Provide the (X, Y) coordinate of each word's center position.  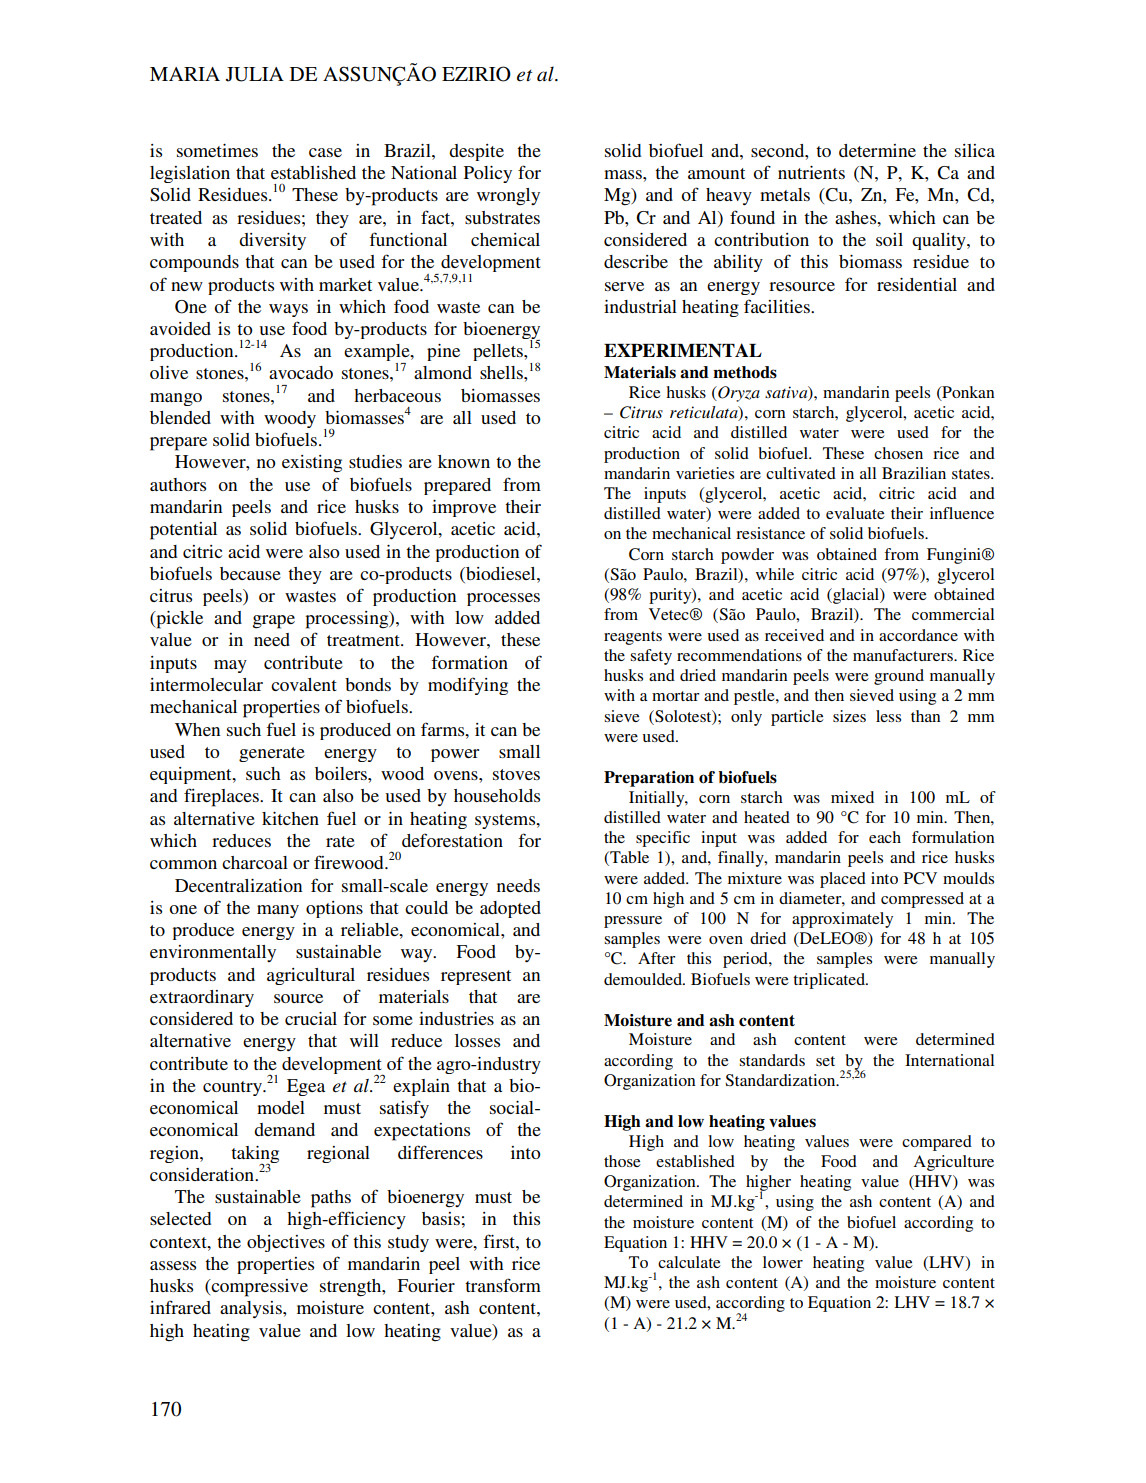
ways (288, 310)
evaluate (855, 513)
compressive (258, 1288)
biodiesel (501, 573)
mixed (852, 797)
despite (476, 152)
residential (917, 284)
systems (506, 821)
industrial (640, 306)
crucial (311, 1018)
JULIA (255, 74)
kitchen (290, 818)
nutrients (811, 172)
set (825, 1061)
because (250, 573)
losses (477, 1040)
